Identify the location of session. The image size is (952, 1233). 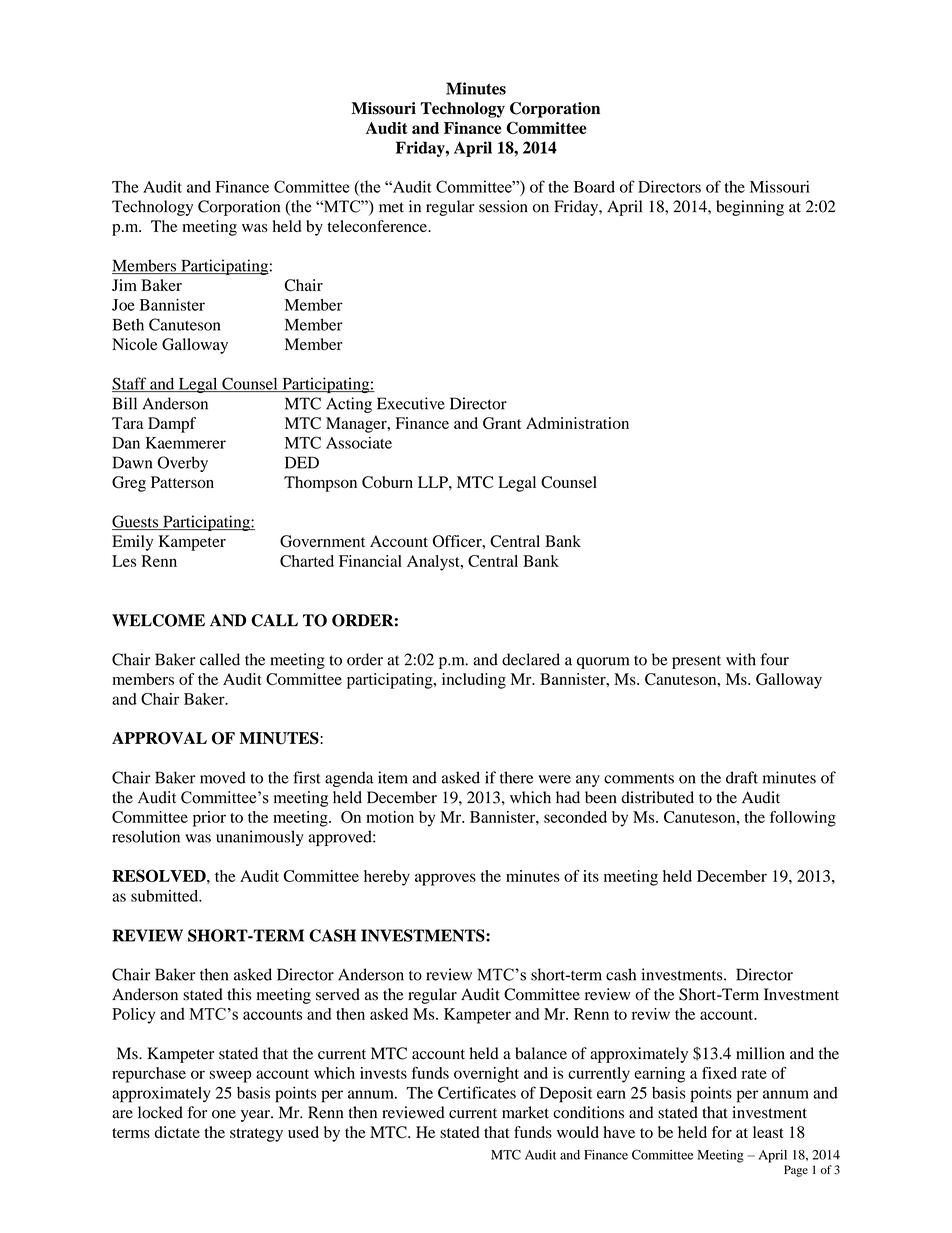
(503, 206).
